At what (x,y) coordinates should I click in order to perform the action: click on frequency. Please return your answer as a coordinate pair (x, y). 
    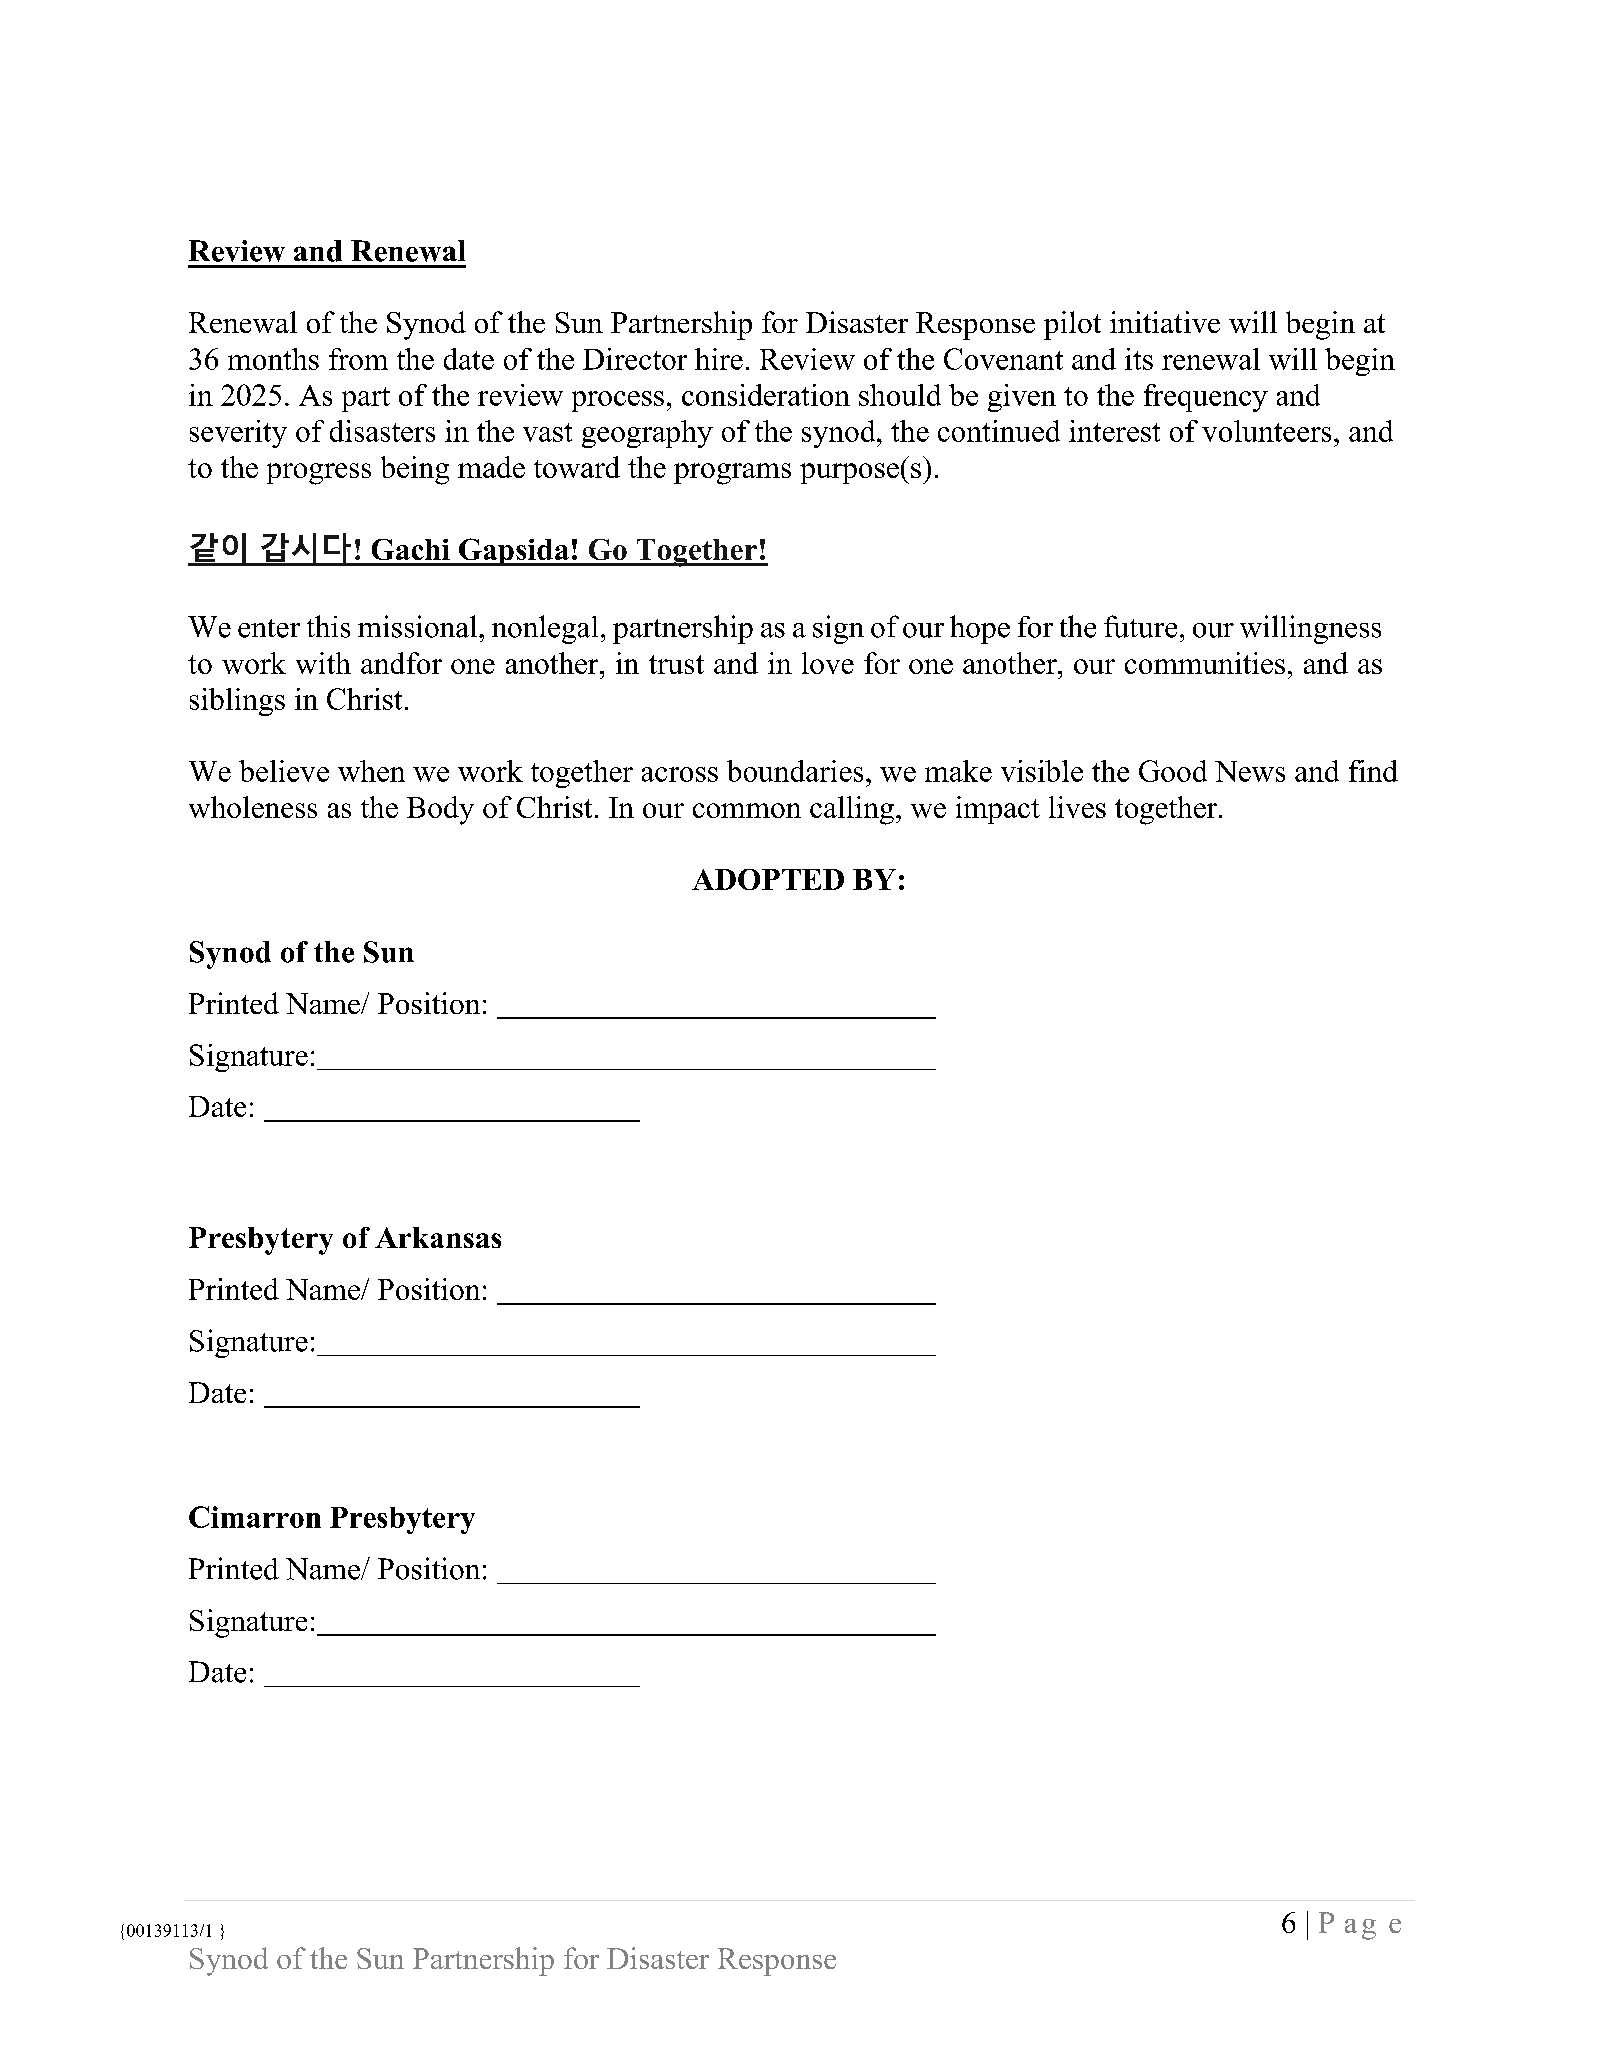
    Looking at the image, I should click on (1206, 398).
